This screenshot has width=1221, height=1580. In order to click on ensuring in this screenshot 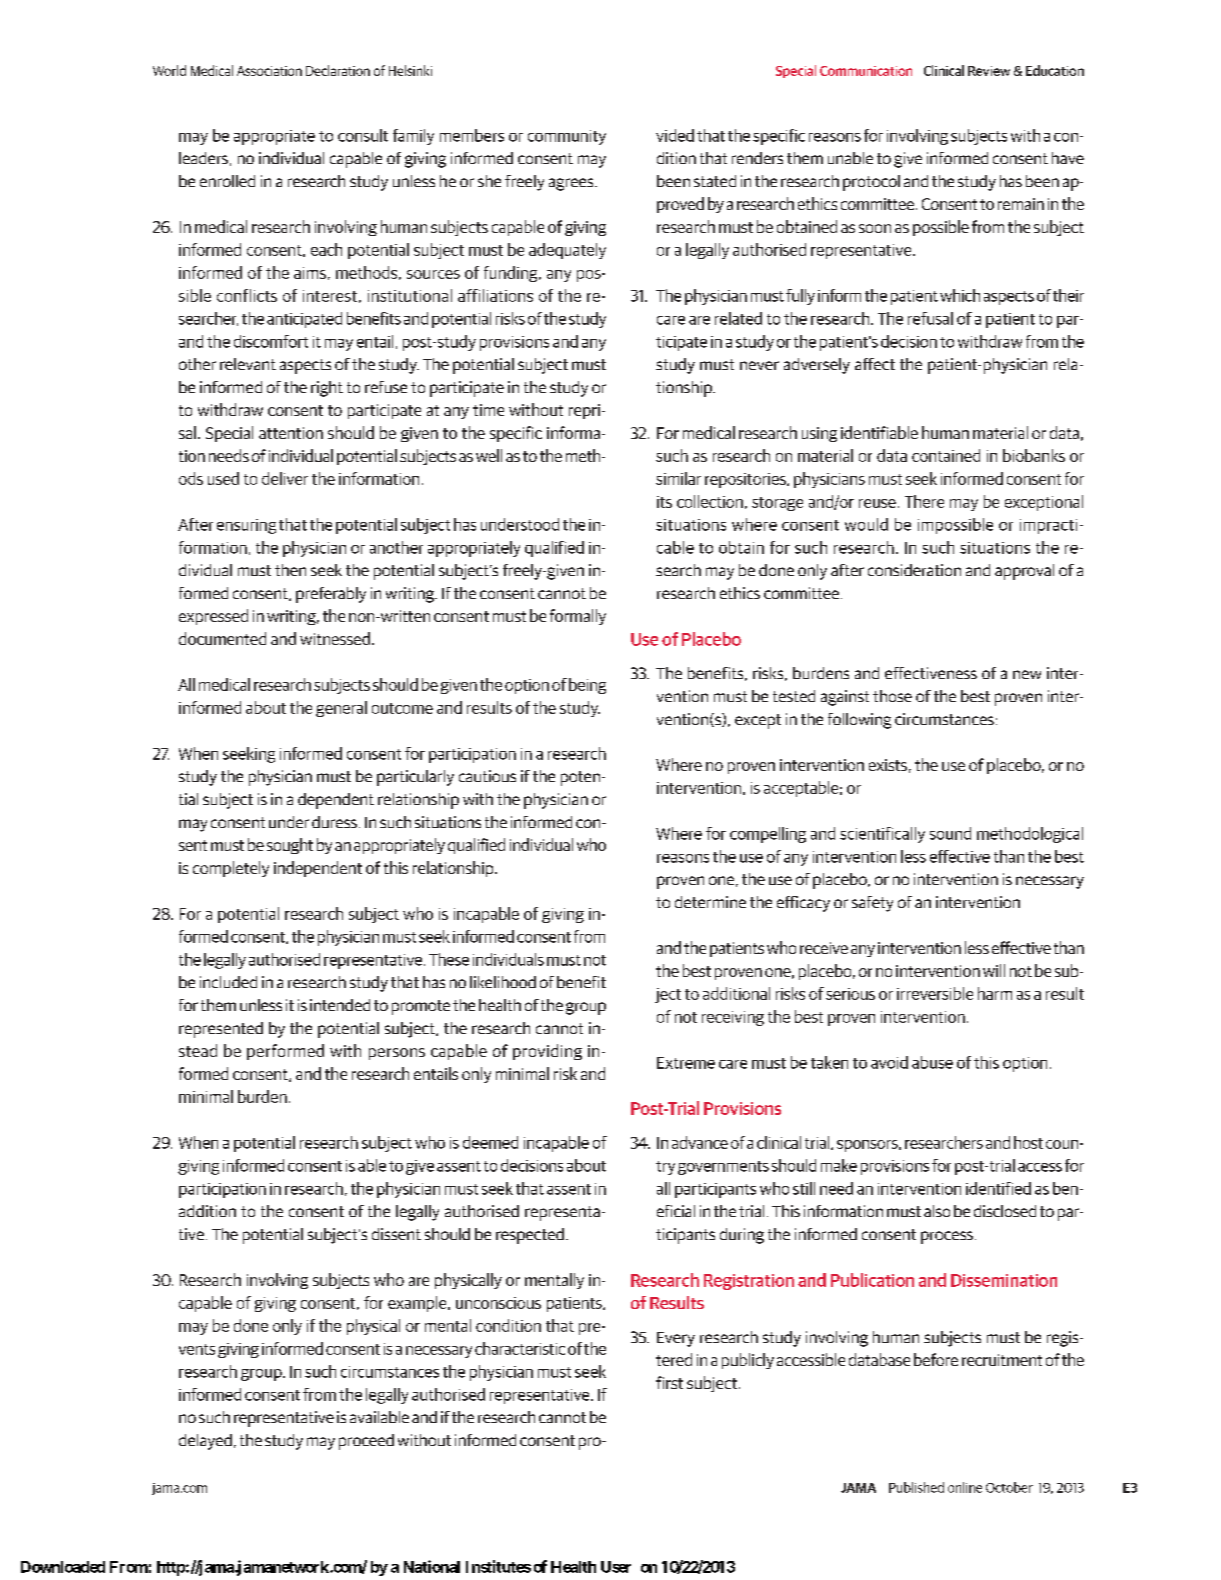, I will do `click(246, 526)`.
